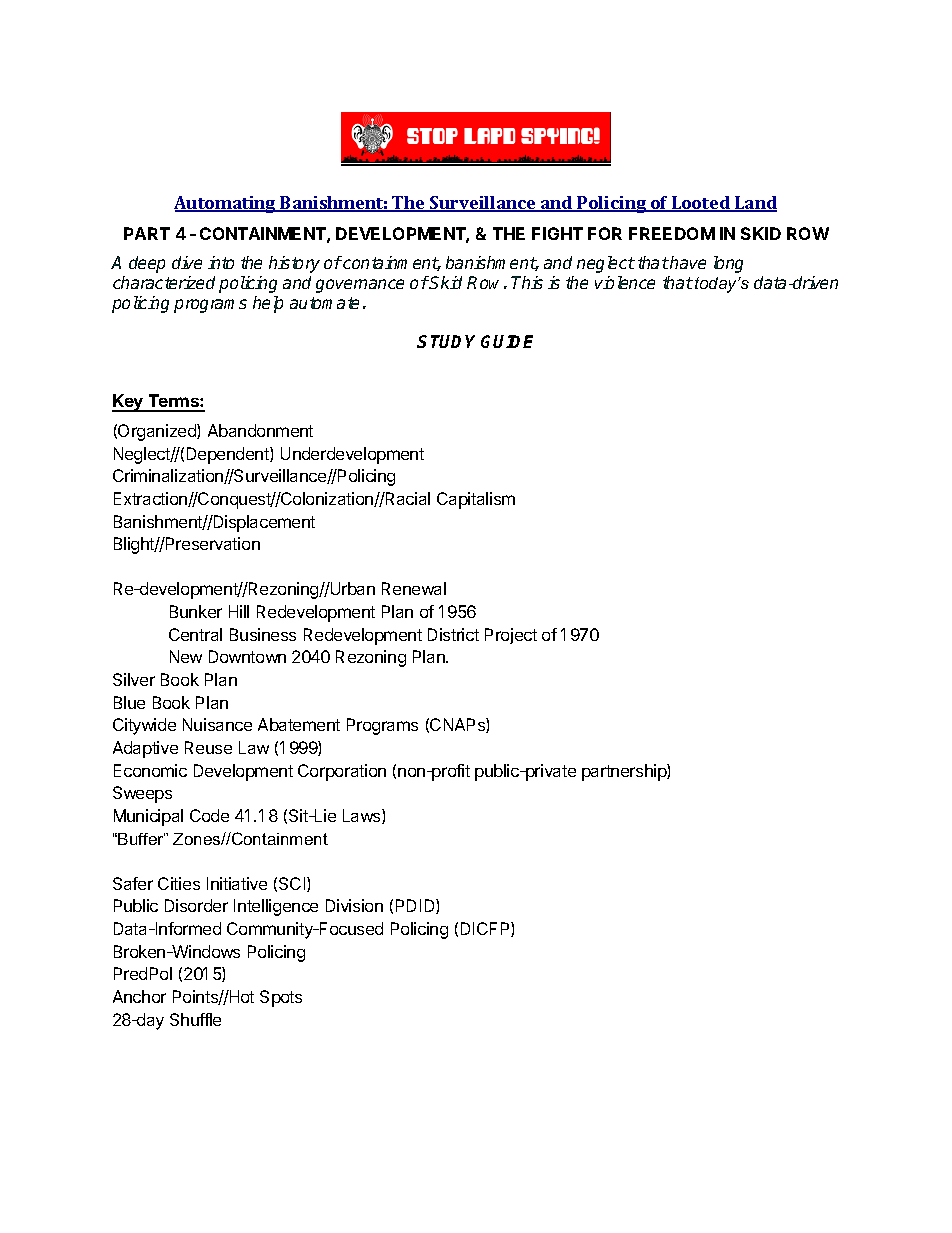 The width and height of the screenshot is (952, 1233). Describe the element at coordinates (453, 634) in the screenshot. I see `District` at that location.
